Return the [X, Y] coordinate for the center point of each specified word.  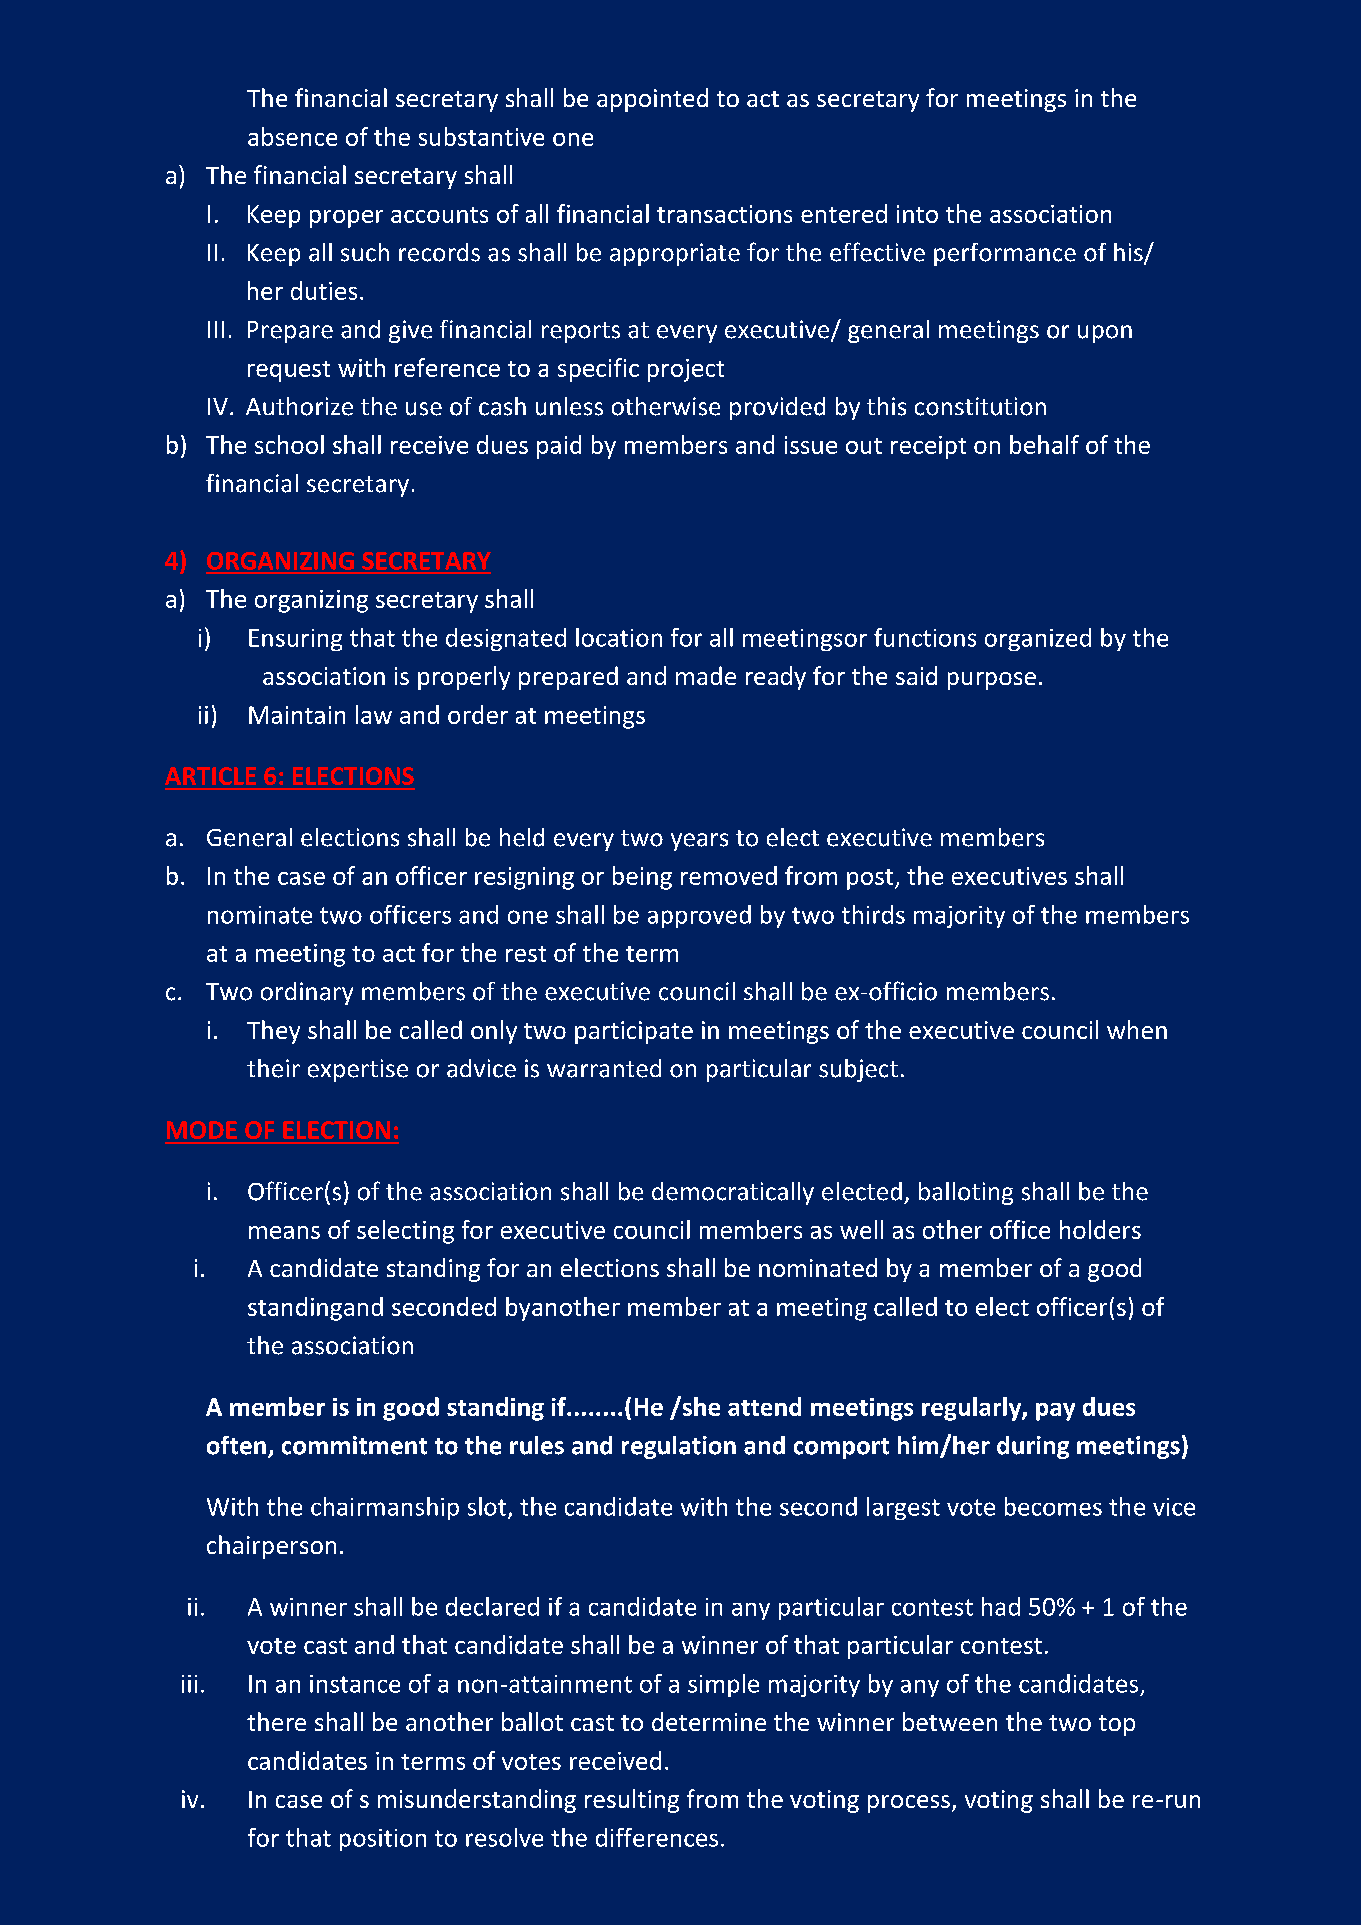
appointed [652, 100]
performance [1005, 254]
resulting [632, 1801]
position [383, 1840]
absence [292, 136]
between [950, 1721]
